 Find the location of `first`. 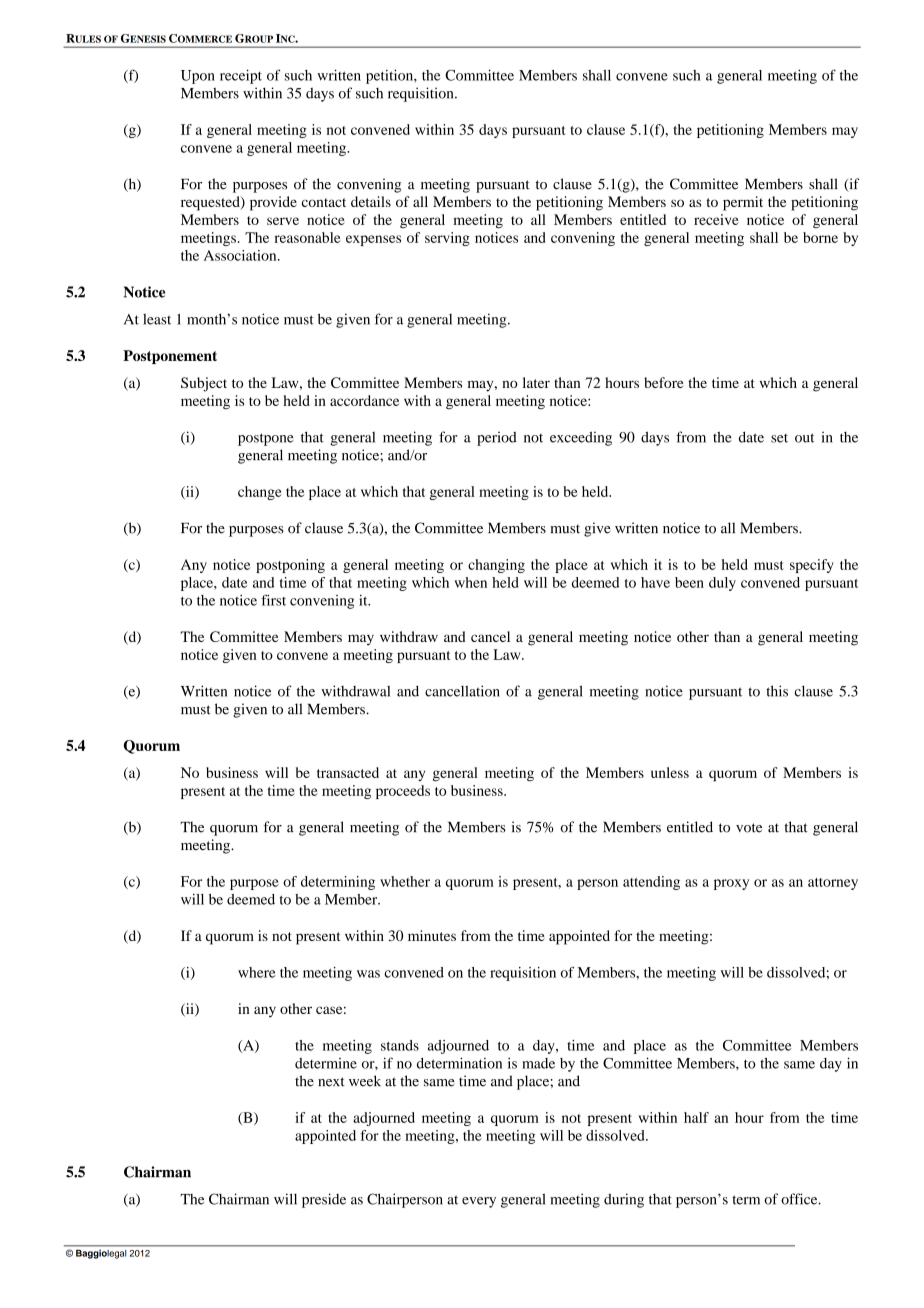

first is located at coordinates (273, 600).
